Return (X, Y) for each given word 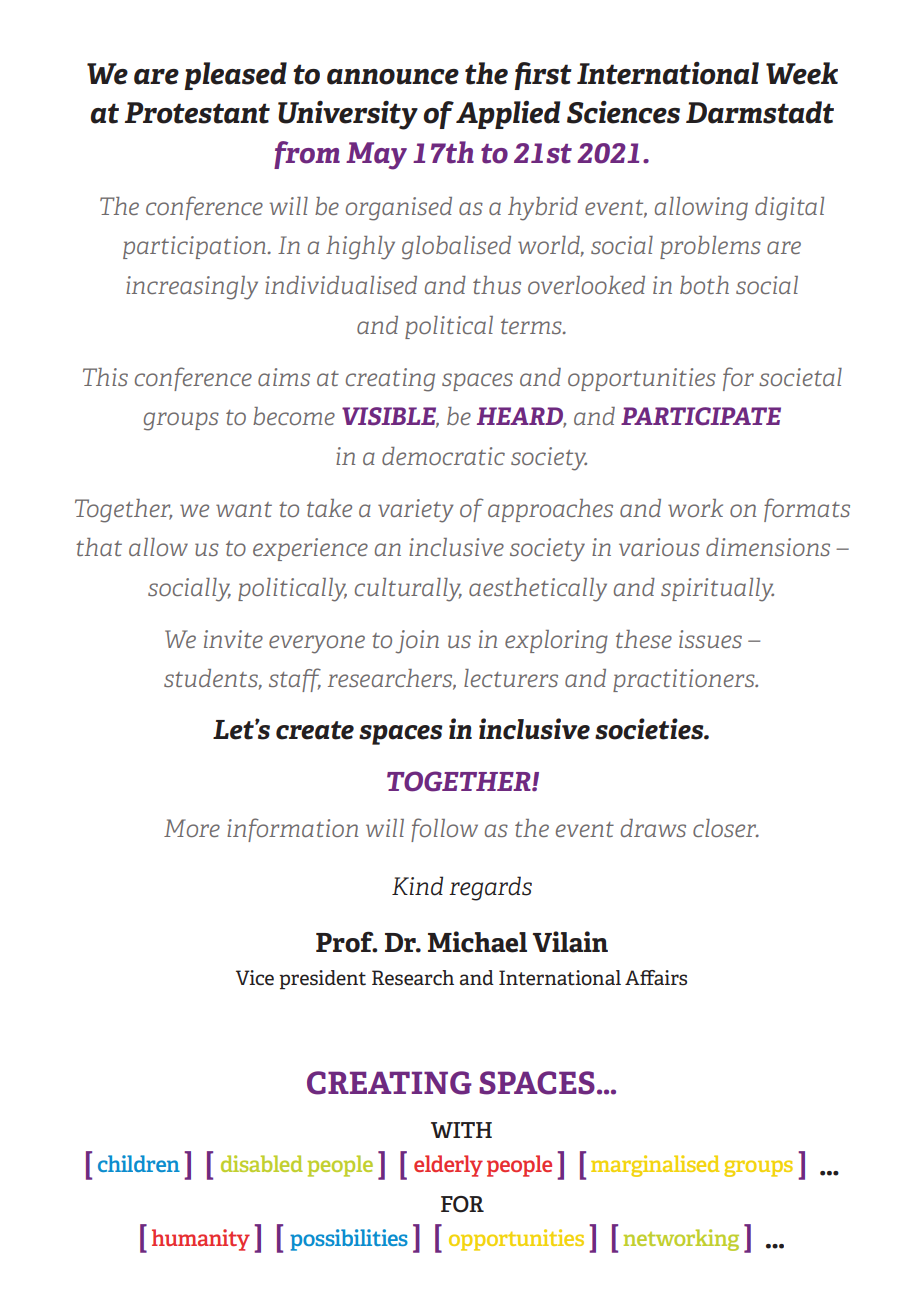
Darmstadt (760, 112)
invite (233, 639)
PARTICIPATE (701, 416)
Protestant (197, 113)
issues (710, 639)
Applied (508, 115)
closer (726, 828)
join (417, 642)
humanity (201, 1240)
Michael (477, 942)
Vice (255, 978)
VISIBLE (390, 417)
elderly (448, 1166)
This (105, 377)
